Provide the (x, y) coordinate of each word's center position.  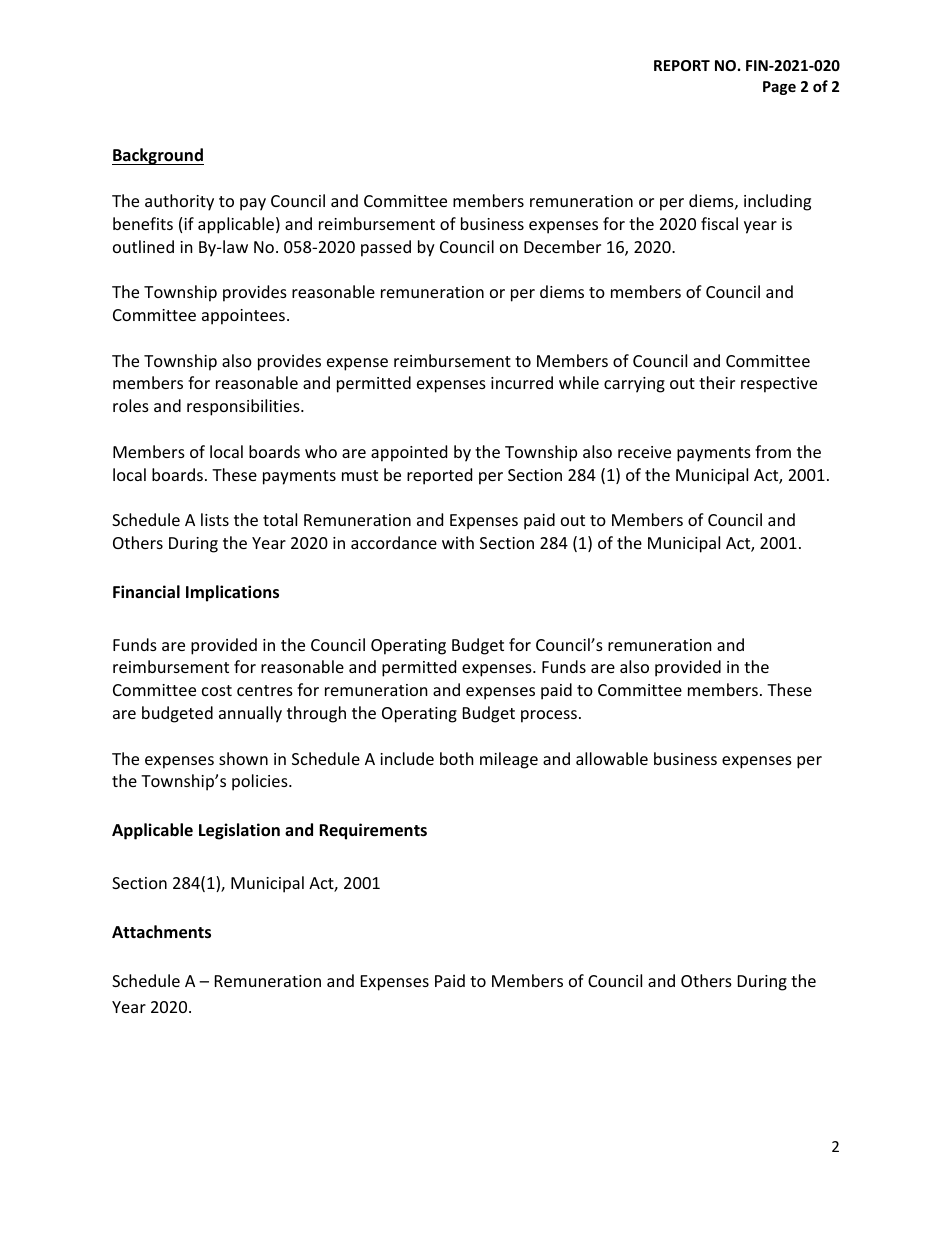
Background (158, 156)
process (549, 716)
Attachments (161, 932)
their (717, 382)
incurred (522, 382)
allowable (612, 758)
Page (779, 88)
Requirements (373, 831)
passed (386, 248)
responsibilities (244, 407)
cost (217, 690)
